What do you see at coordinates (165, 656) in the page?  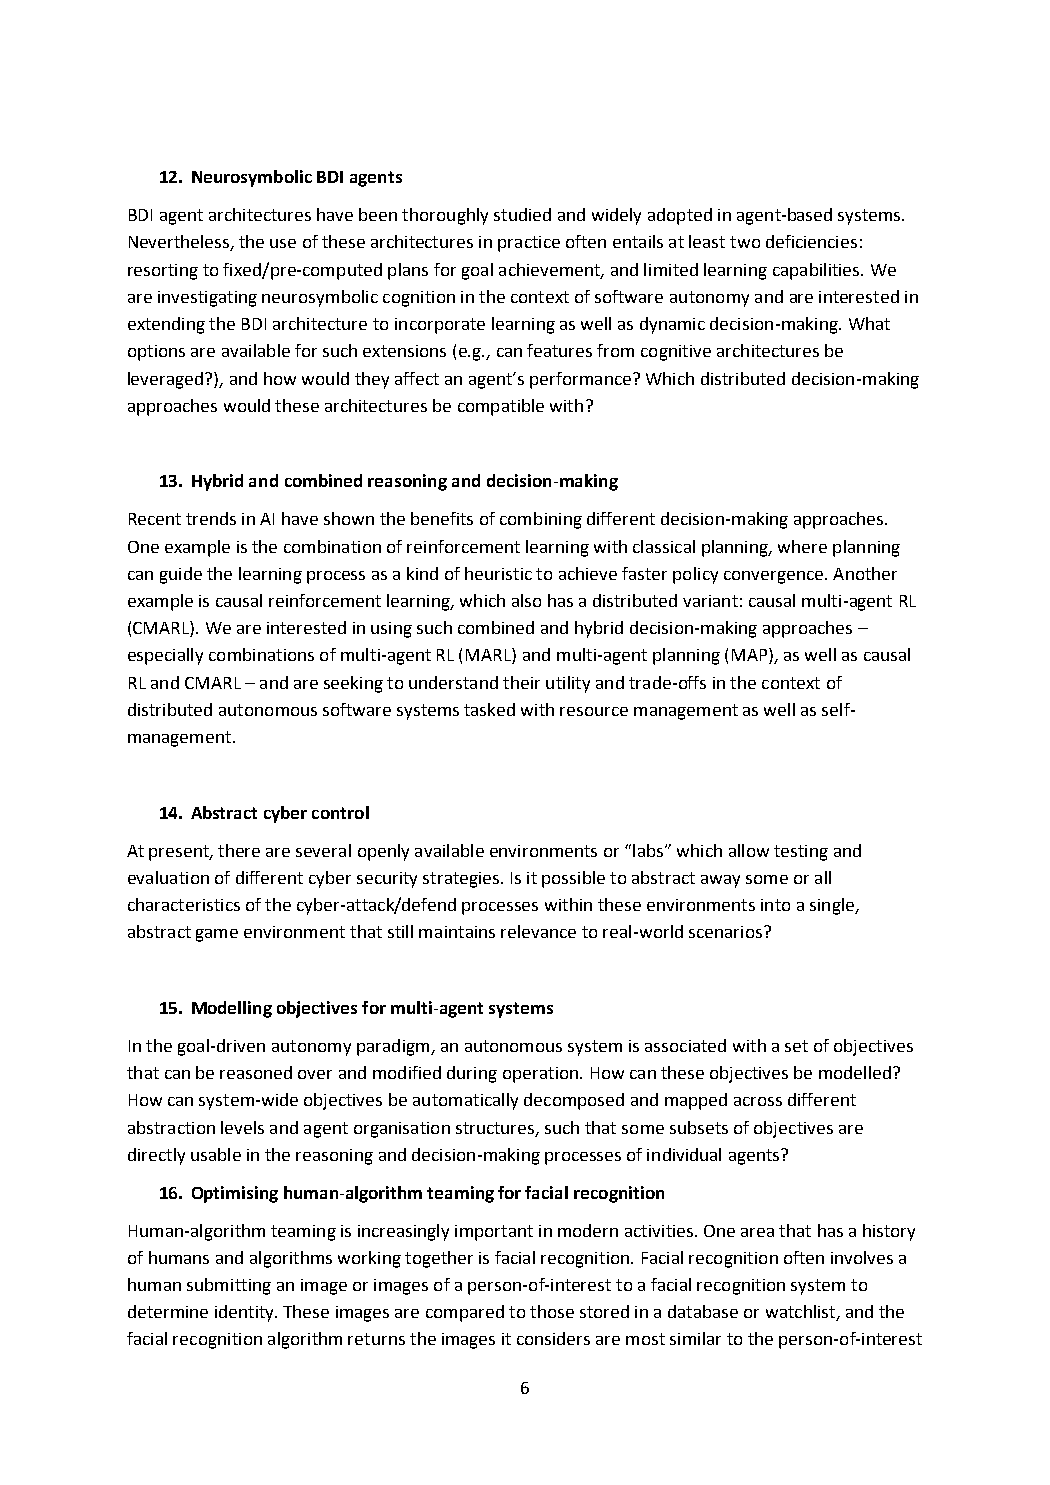 I see `especially` at bounding box center [165, 656].
